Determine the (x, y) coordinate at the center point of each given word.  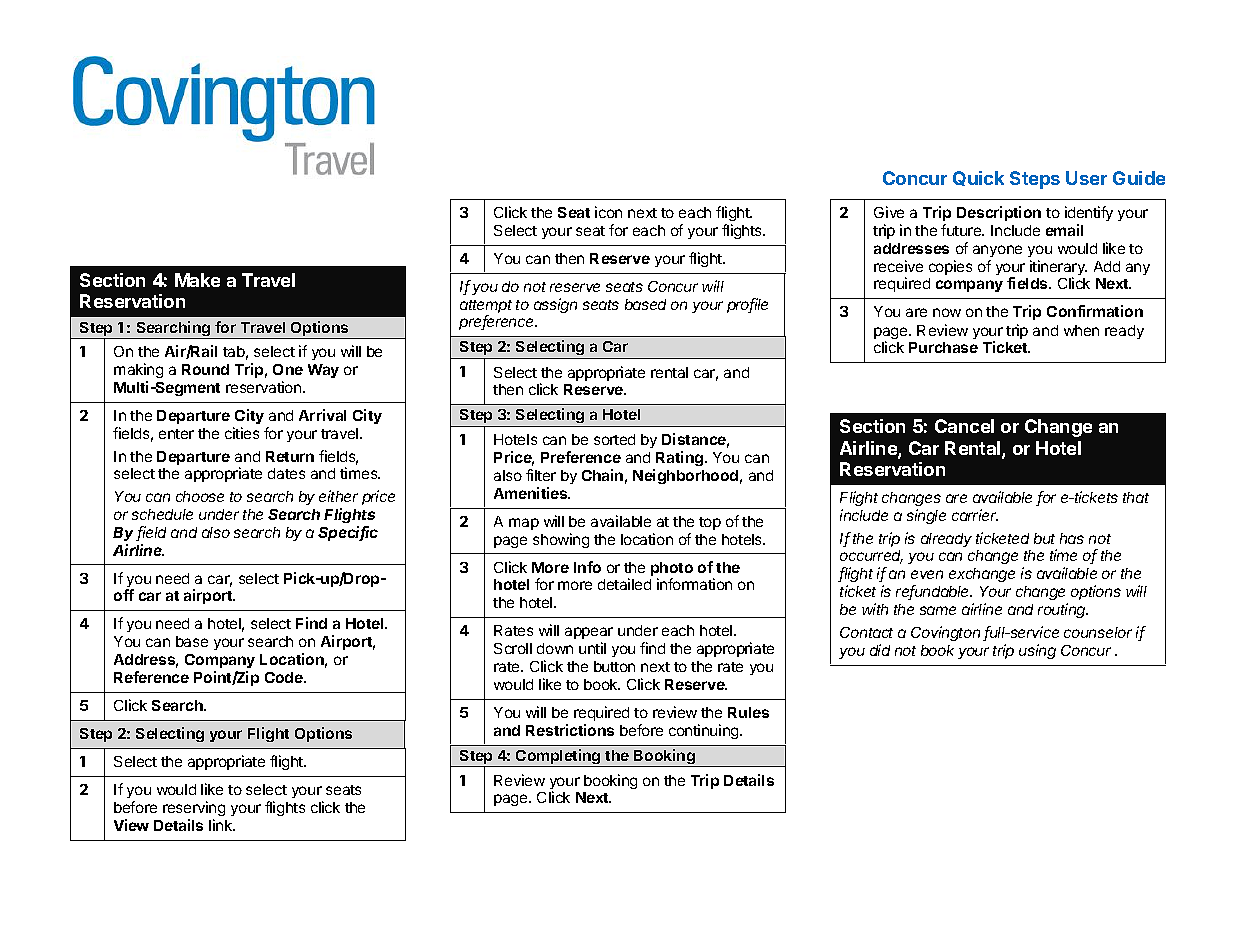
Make (197, 280)
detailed (624, 584)
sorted (614, 439)
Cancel (964, 426)
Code (285, 677)
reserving (194, 810)
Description (999, 213)
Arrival (322, 415)
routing (1063, 610)
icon (608, 212)
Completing (558, 758)
